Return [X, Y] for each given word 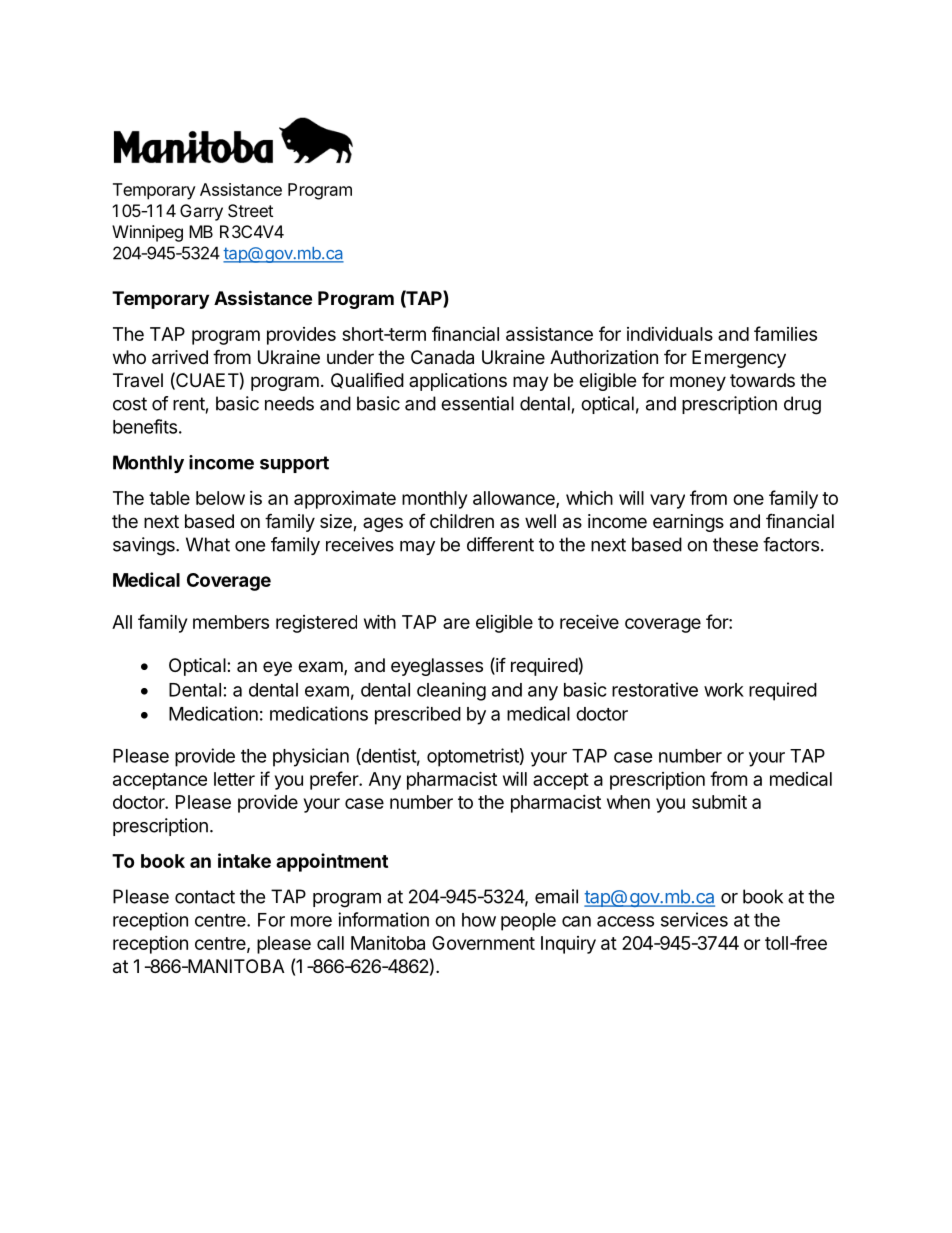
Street [250, 210]
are [456, 623]
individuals [670, 334]
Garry [201, 212]
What [208, 544]
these [735, 544]
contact [205, 897]
